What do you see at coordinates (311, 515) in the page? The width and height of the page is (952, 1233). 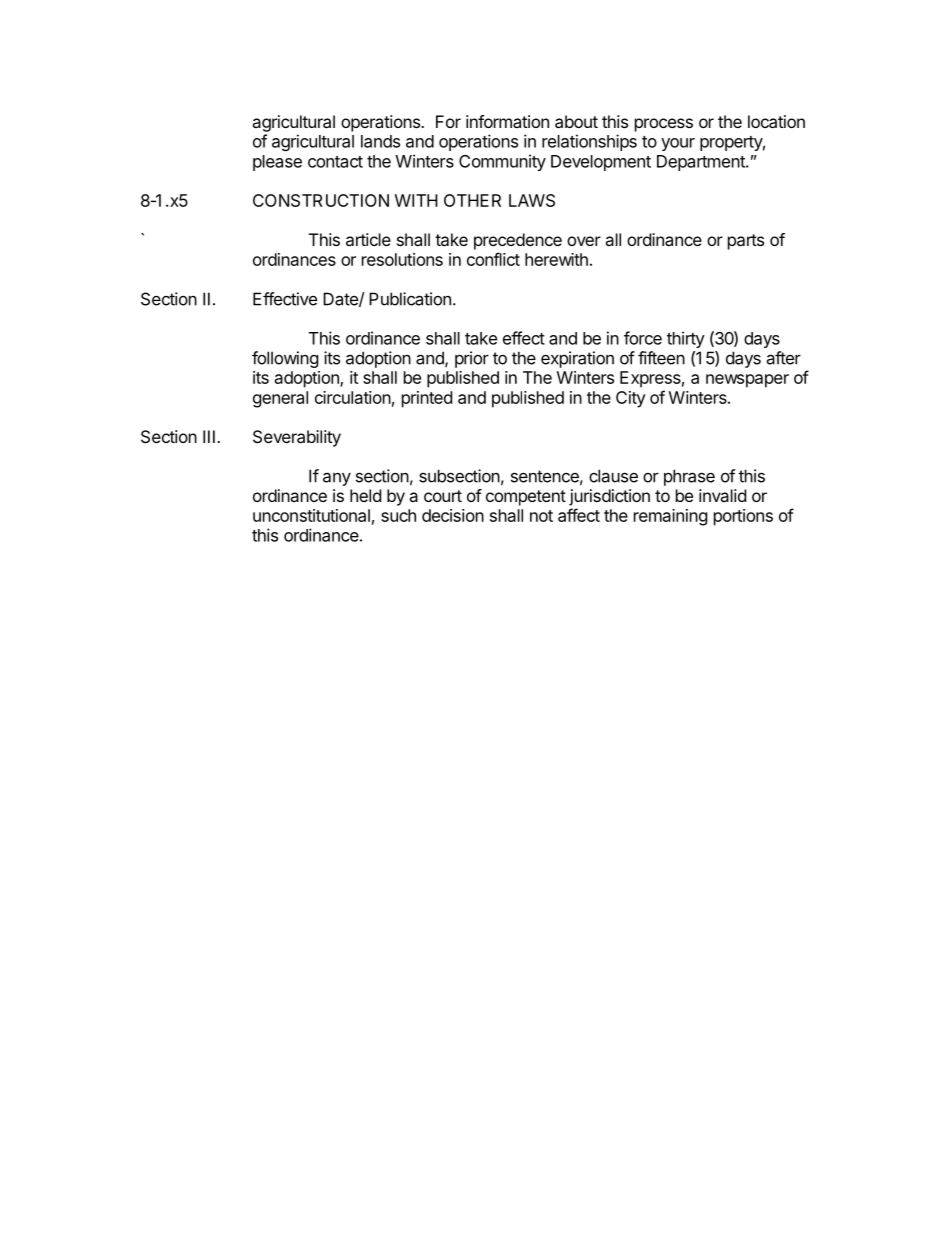 I see `unconstitutional` at bounding box center [311, 515].
